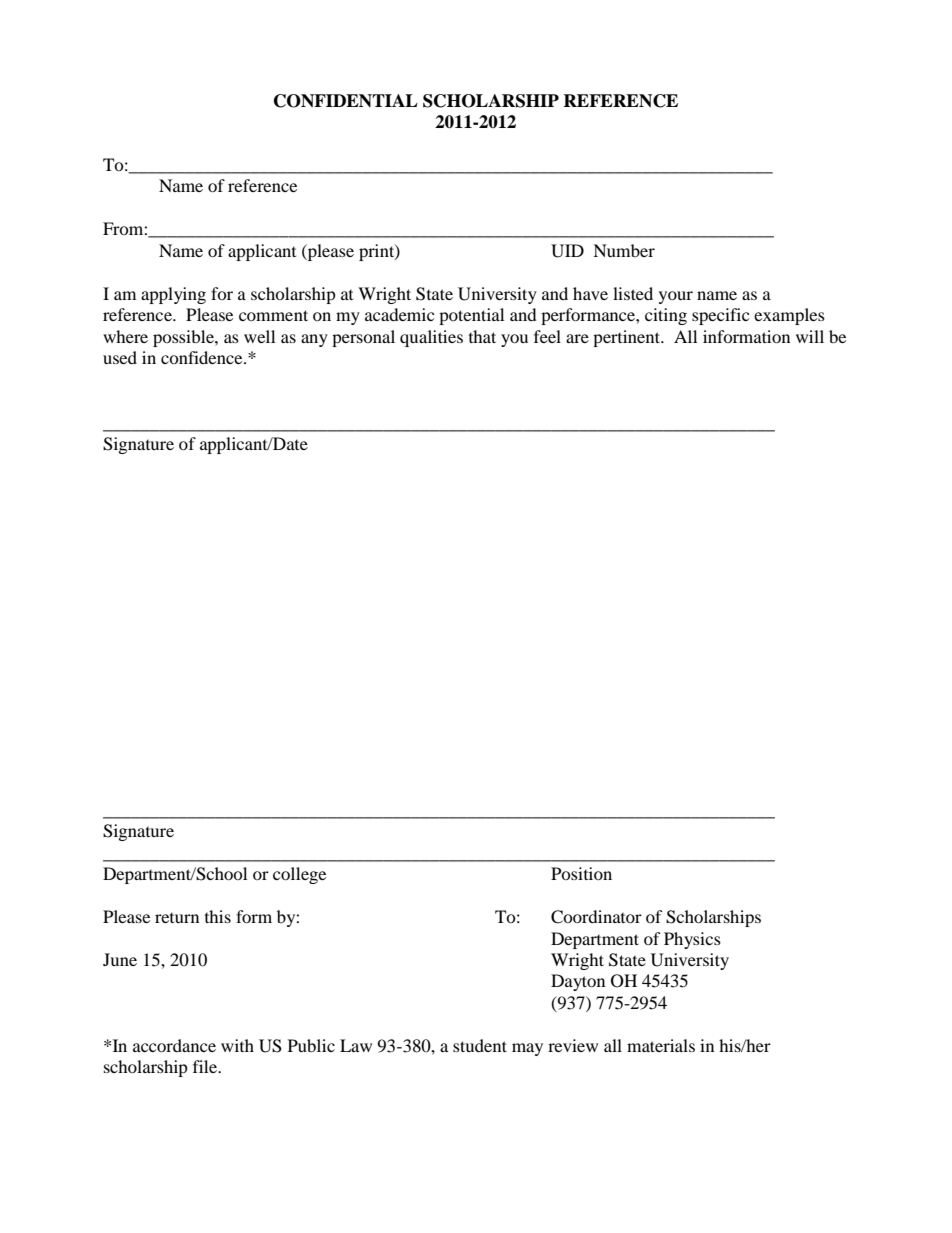 Image resolution: width=952 pixels, height=1233 pixels. What do you see at coordinates (482, 336) in the page?
I see `that` at bounding box center [482, 336].
